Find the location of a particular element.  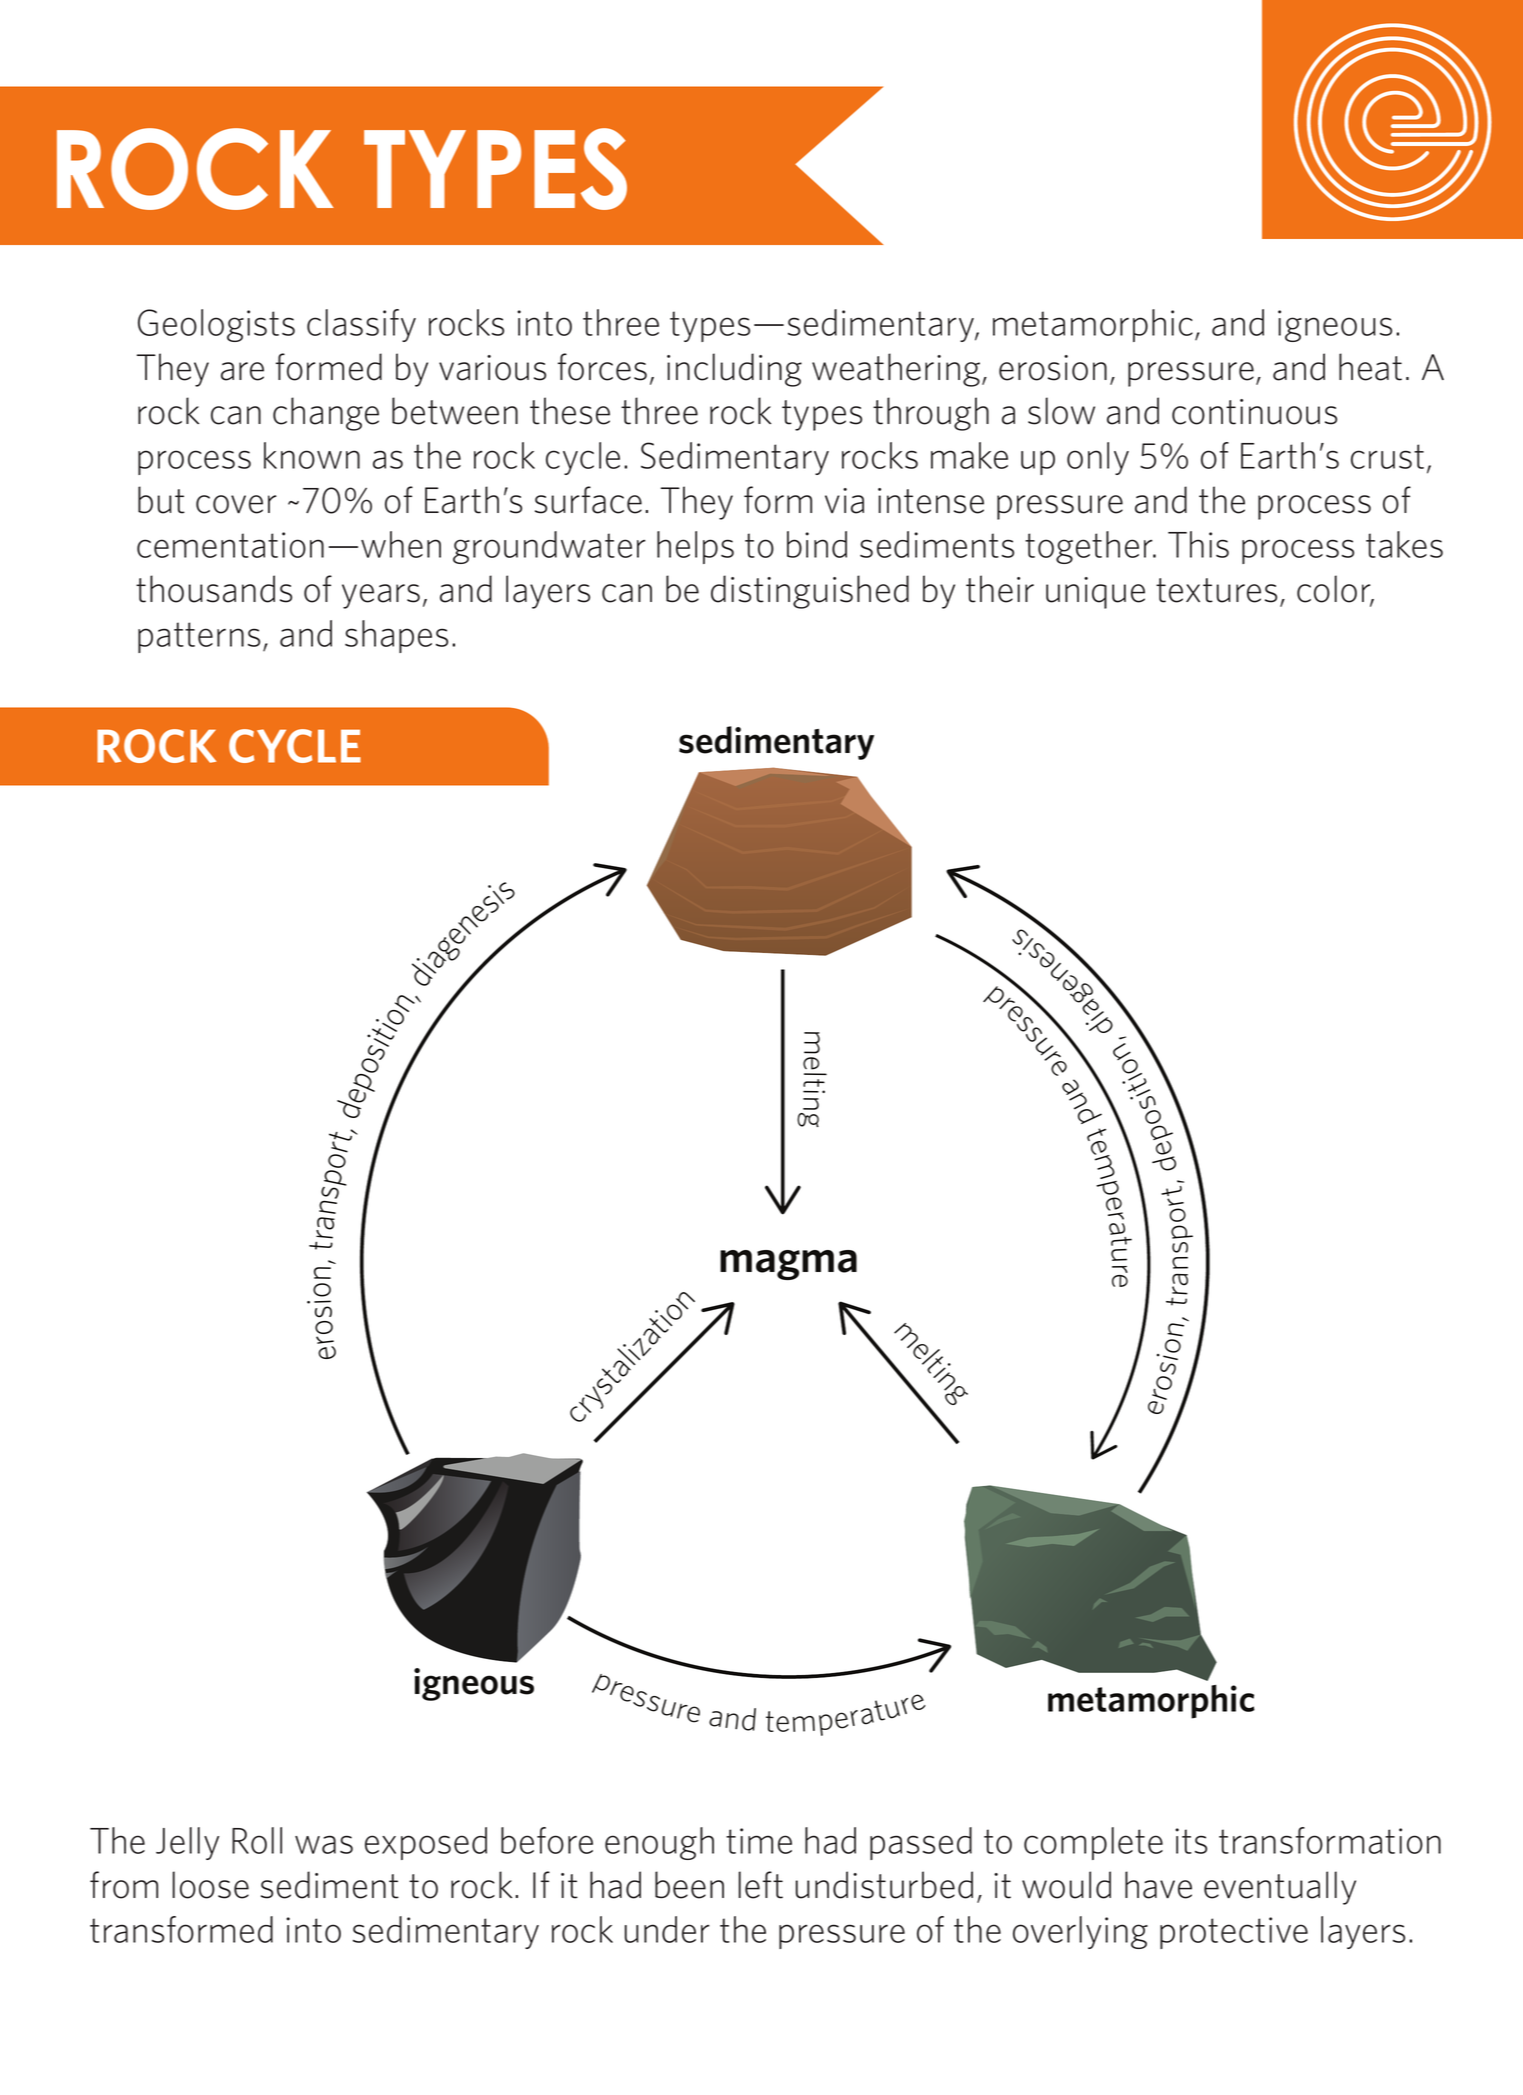

are is located at coordinates (242, 371).
